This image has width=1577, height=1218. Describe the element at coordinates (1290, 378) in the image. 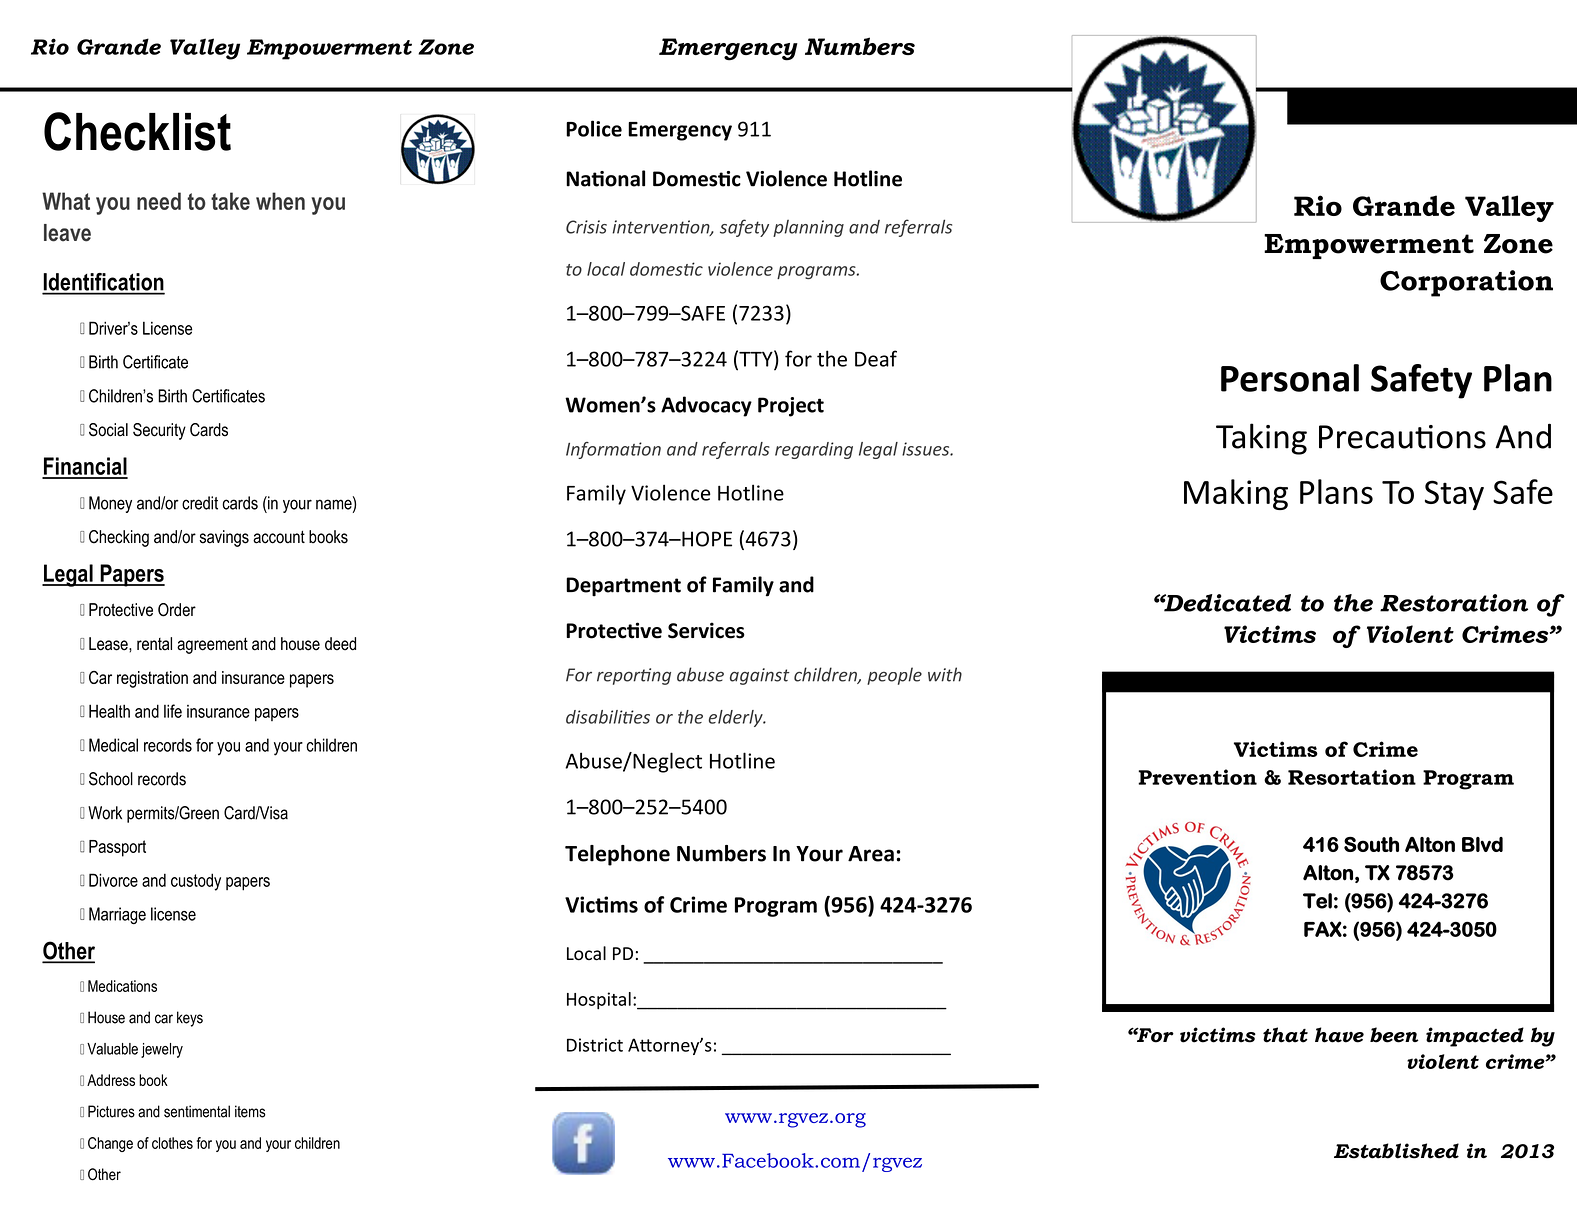

I see `Personal` at that location.
